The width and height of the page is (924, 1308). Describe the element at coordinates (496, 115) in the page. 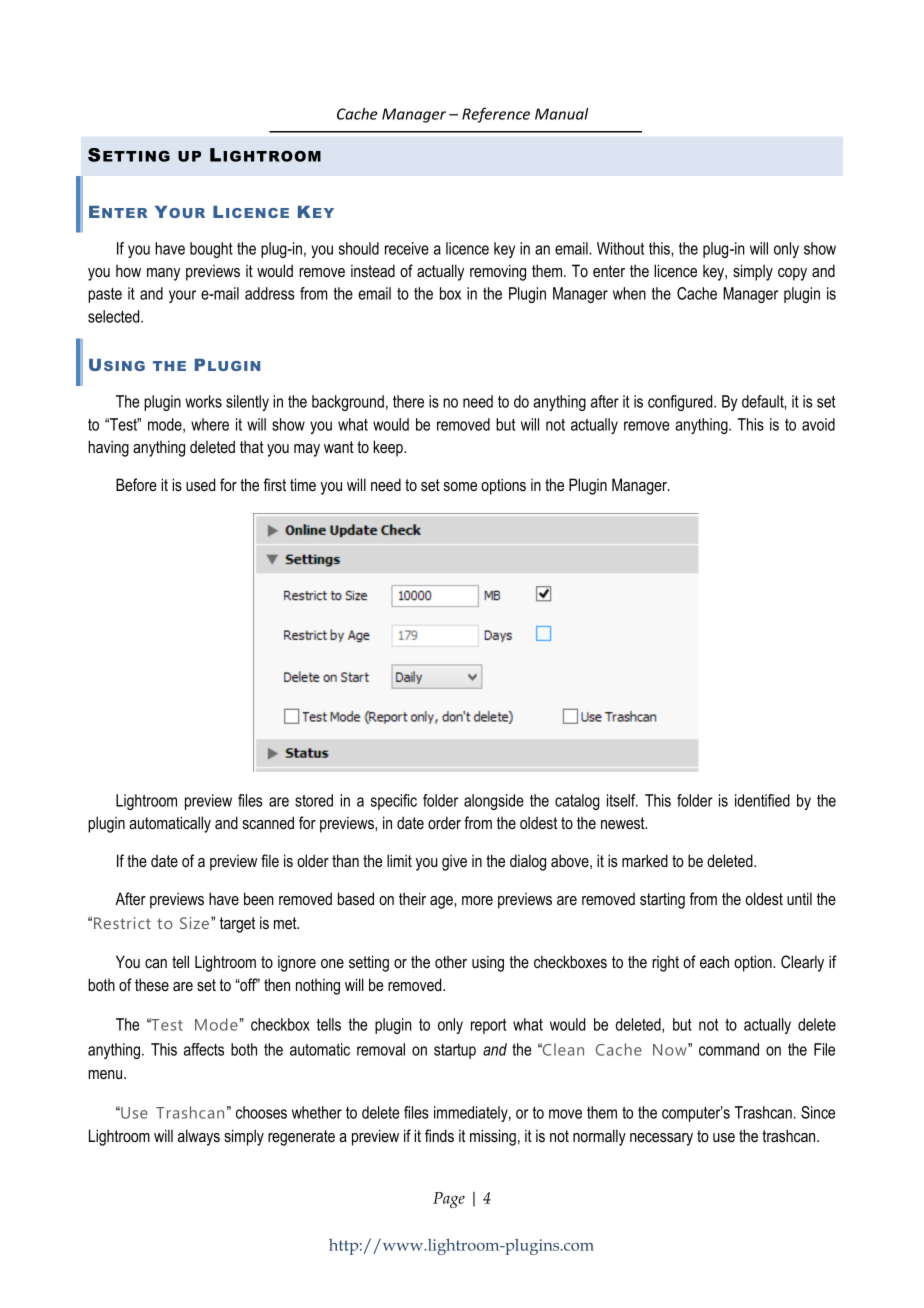

I see `Reference` at that location.
